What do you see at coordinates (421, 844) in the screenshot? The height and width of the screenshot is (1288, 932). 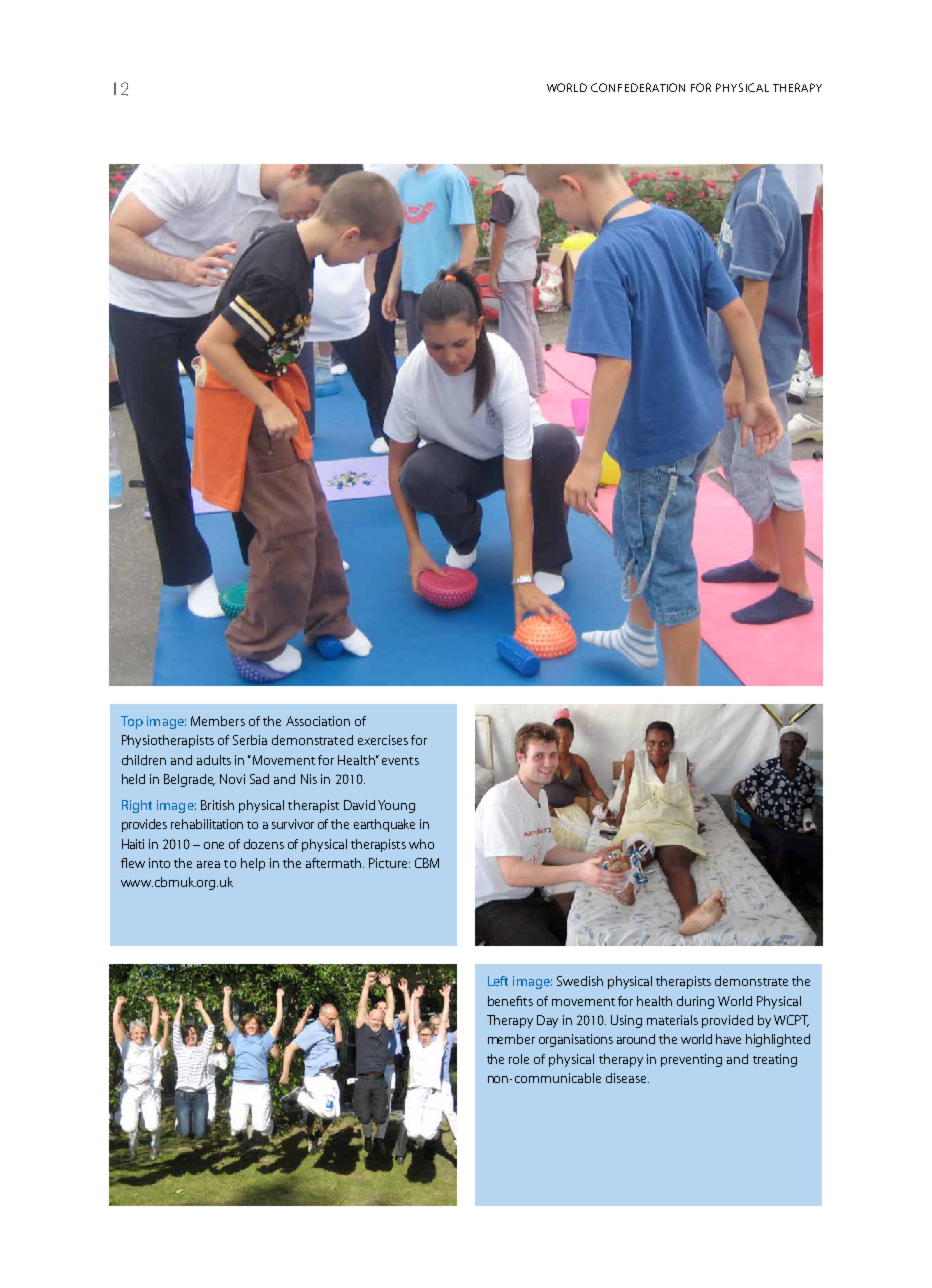 I see `who` at bounding box center [421, 844].
